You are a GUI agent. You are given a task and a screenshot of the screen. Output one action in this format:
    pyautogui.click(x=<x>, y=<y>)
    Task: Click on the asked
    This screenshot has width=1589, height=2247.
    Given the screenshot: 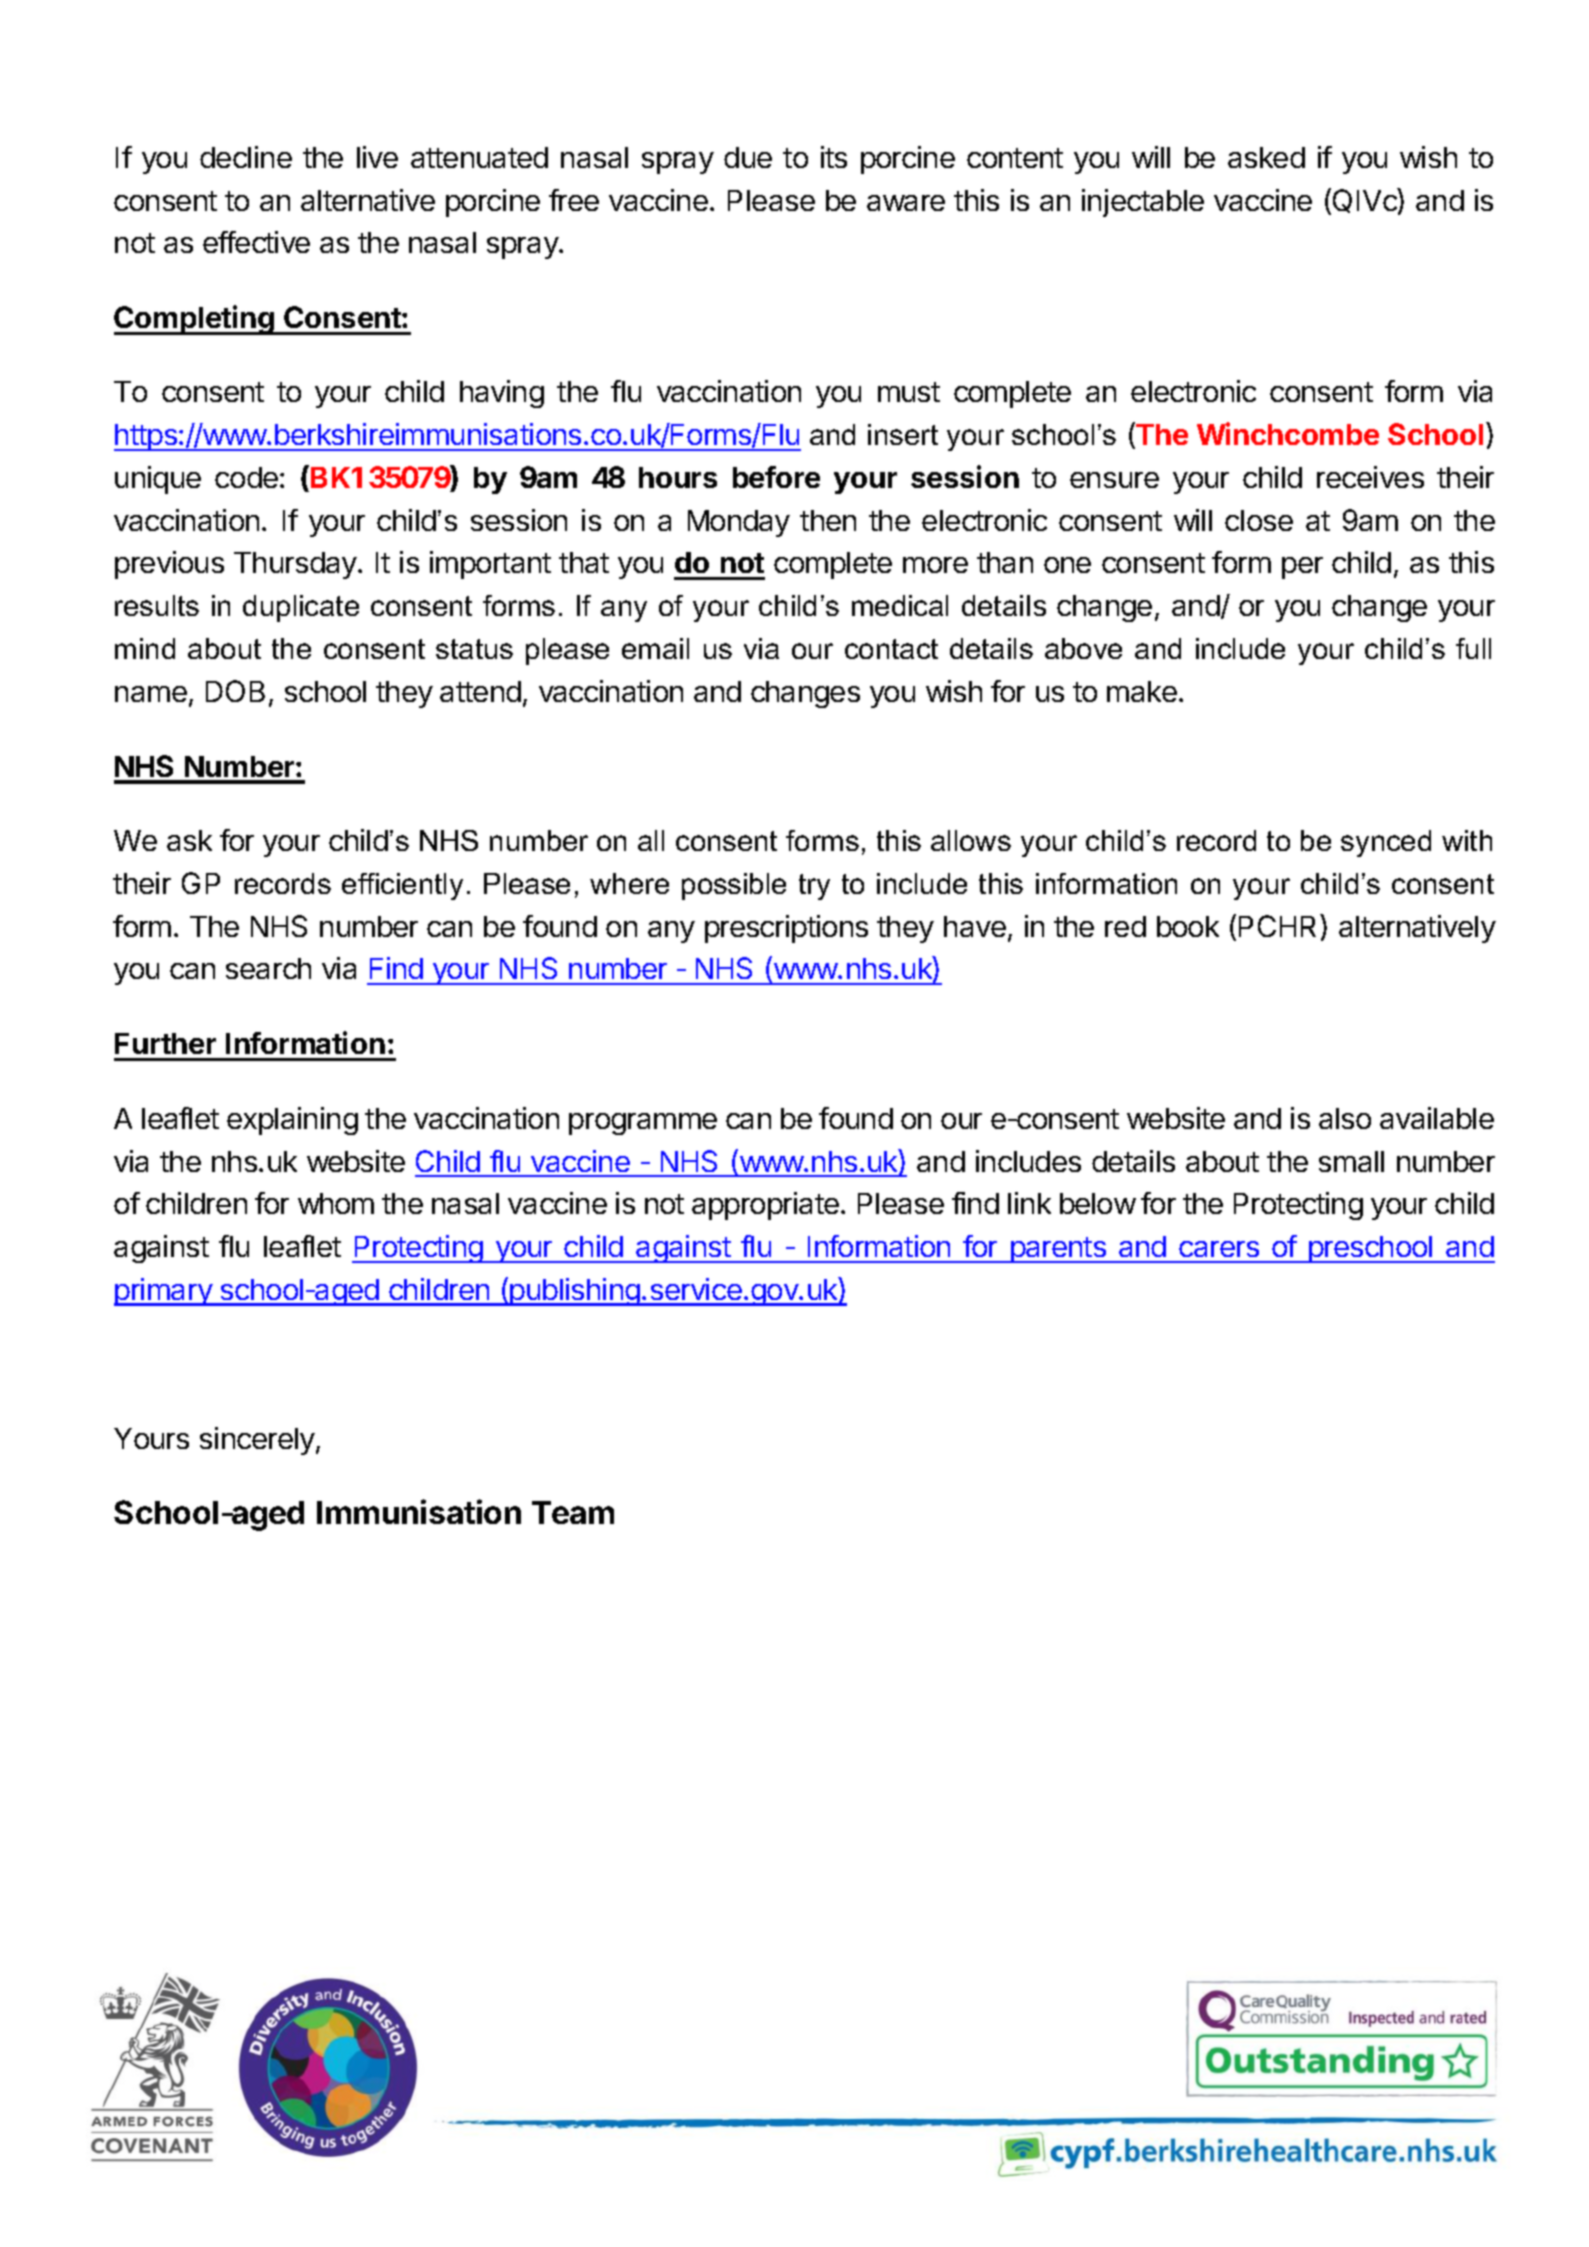 What is the action you would take?
    pyautogui.click(x=1266, y=157)
